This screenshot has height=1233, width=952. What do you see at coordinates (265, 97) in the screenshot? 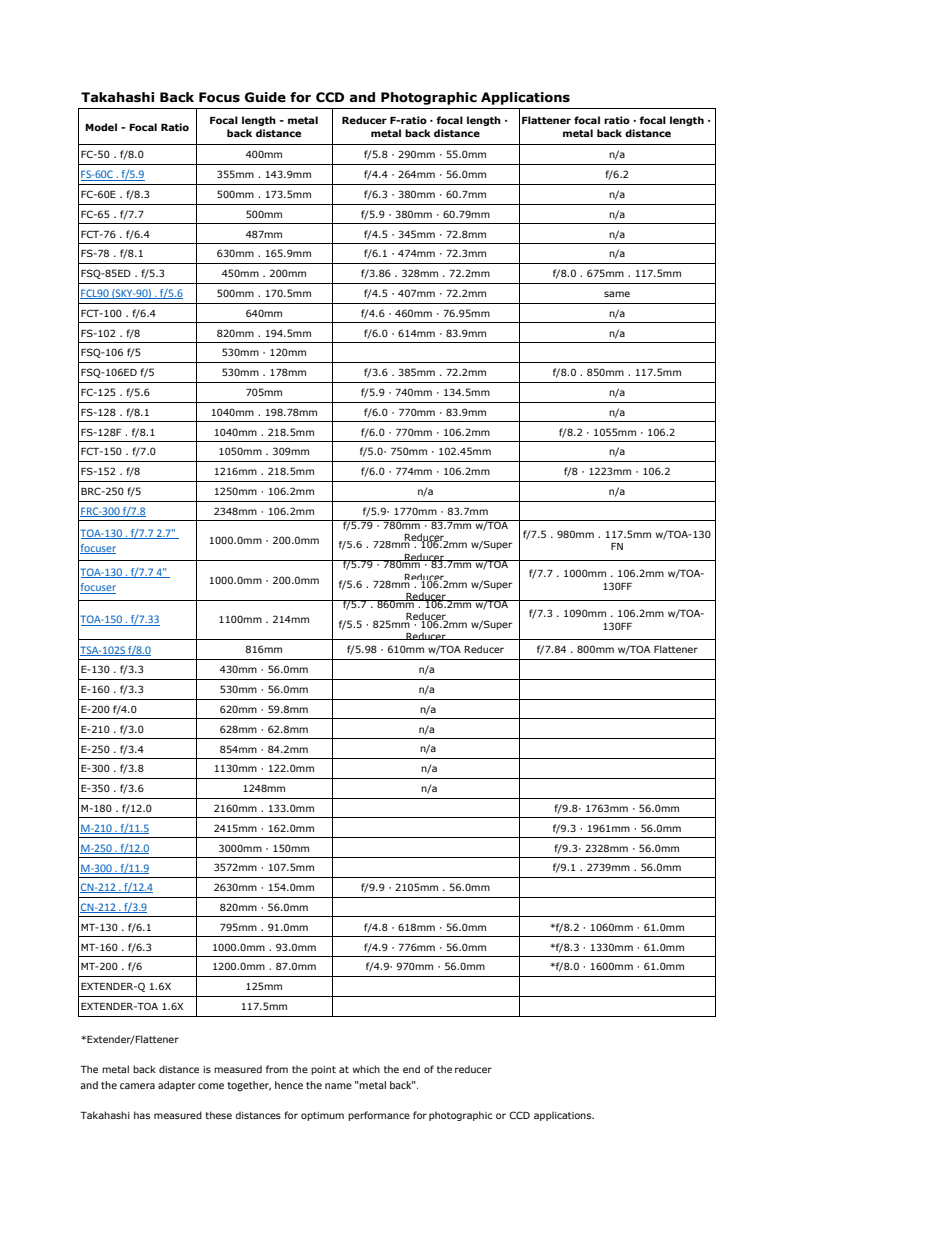
I see `Guide` at bounding box center [265, 97].
